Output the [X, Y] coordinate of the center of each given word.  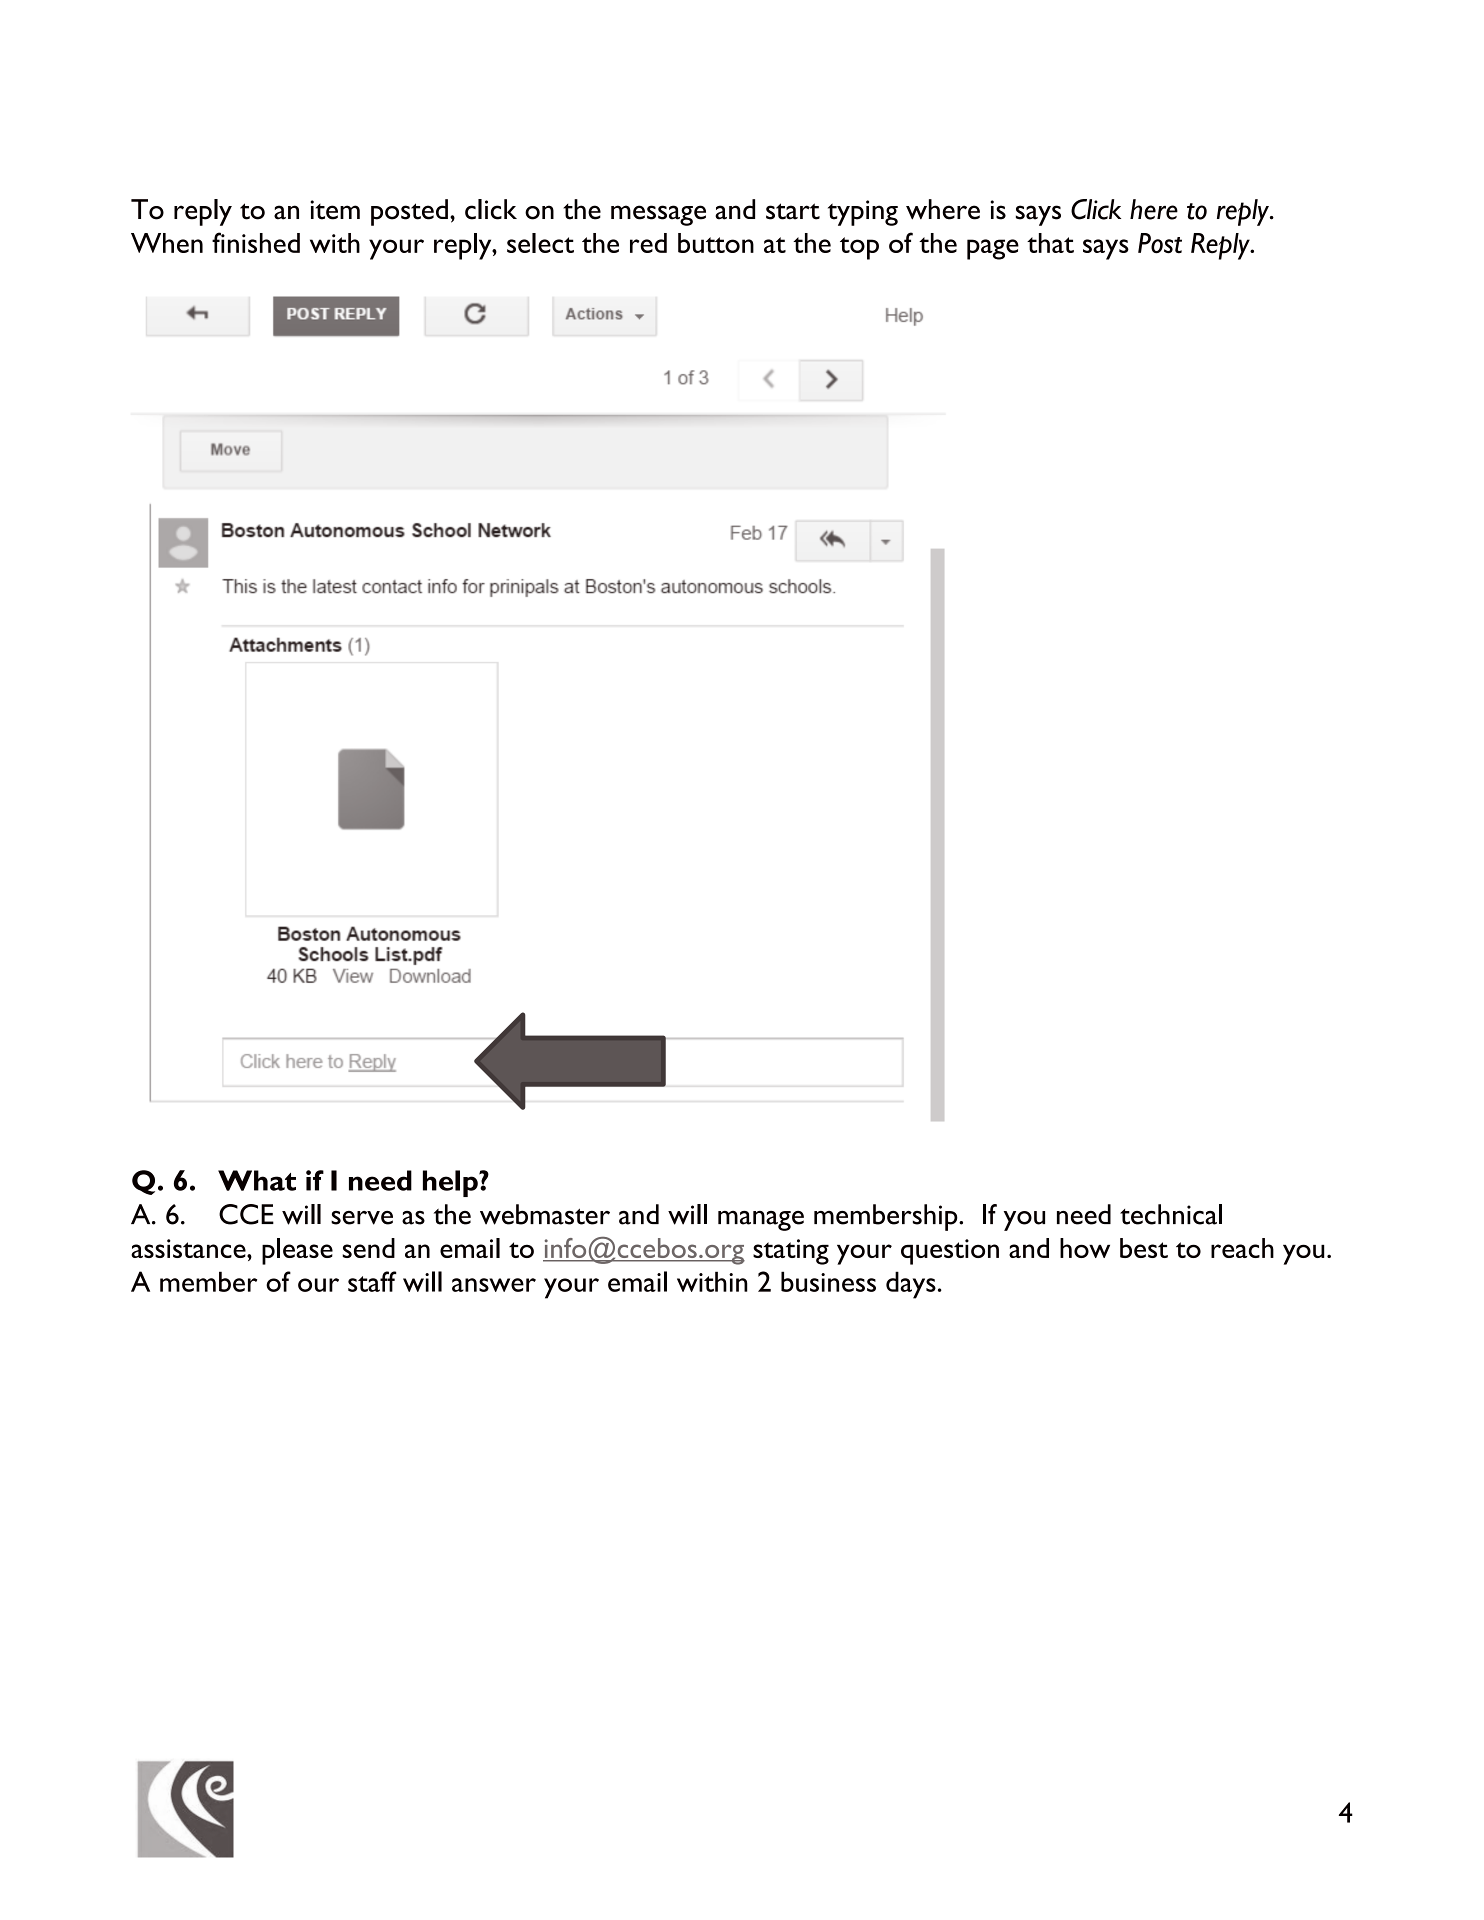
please [297, 1251]
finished [256, 242]
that [1050, 243]
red [648, 243]
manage [761, 1221]
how [1085, 1248]
